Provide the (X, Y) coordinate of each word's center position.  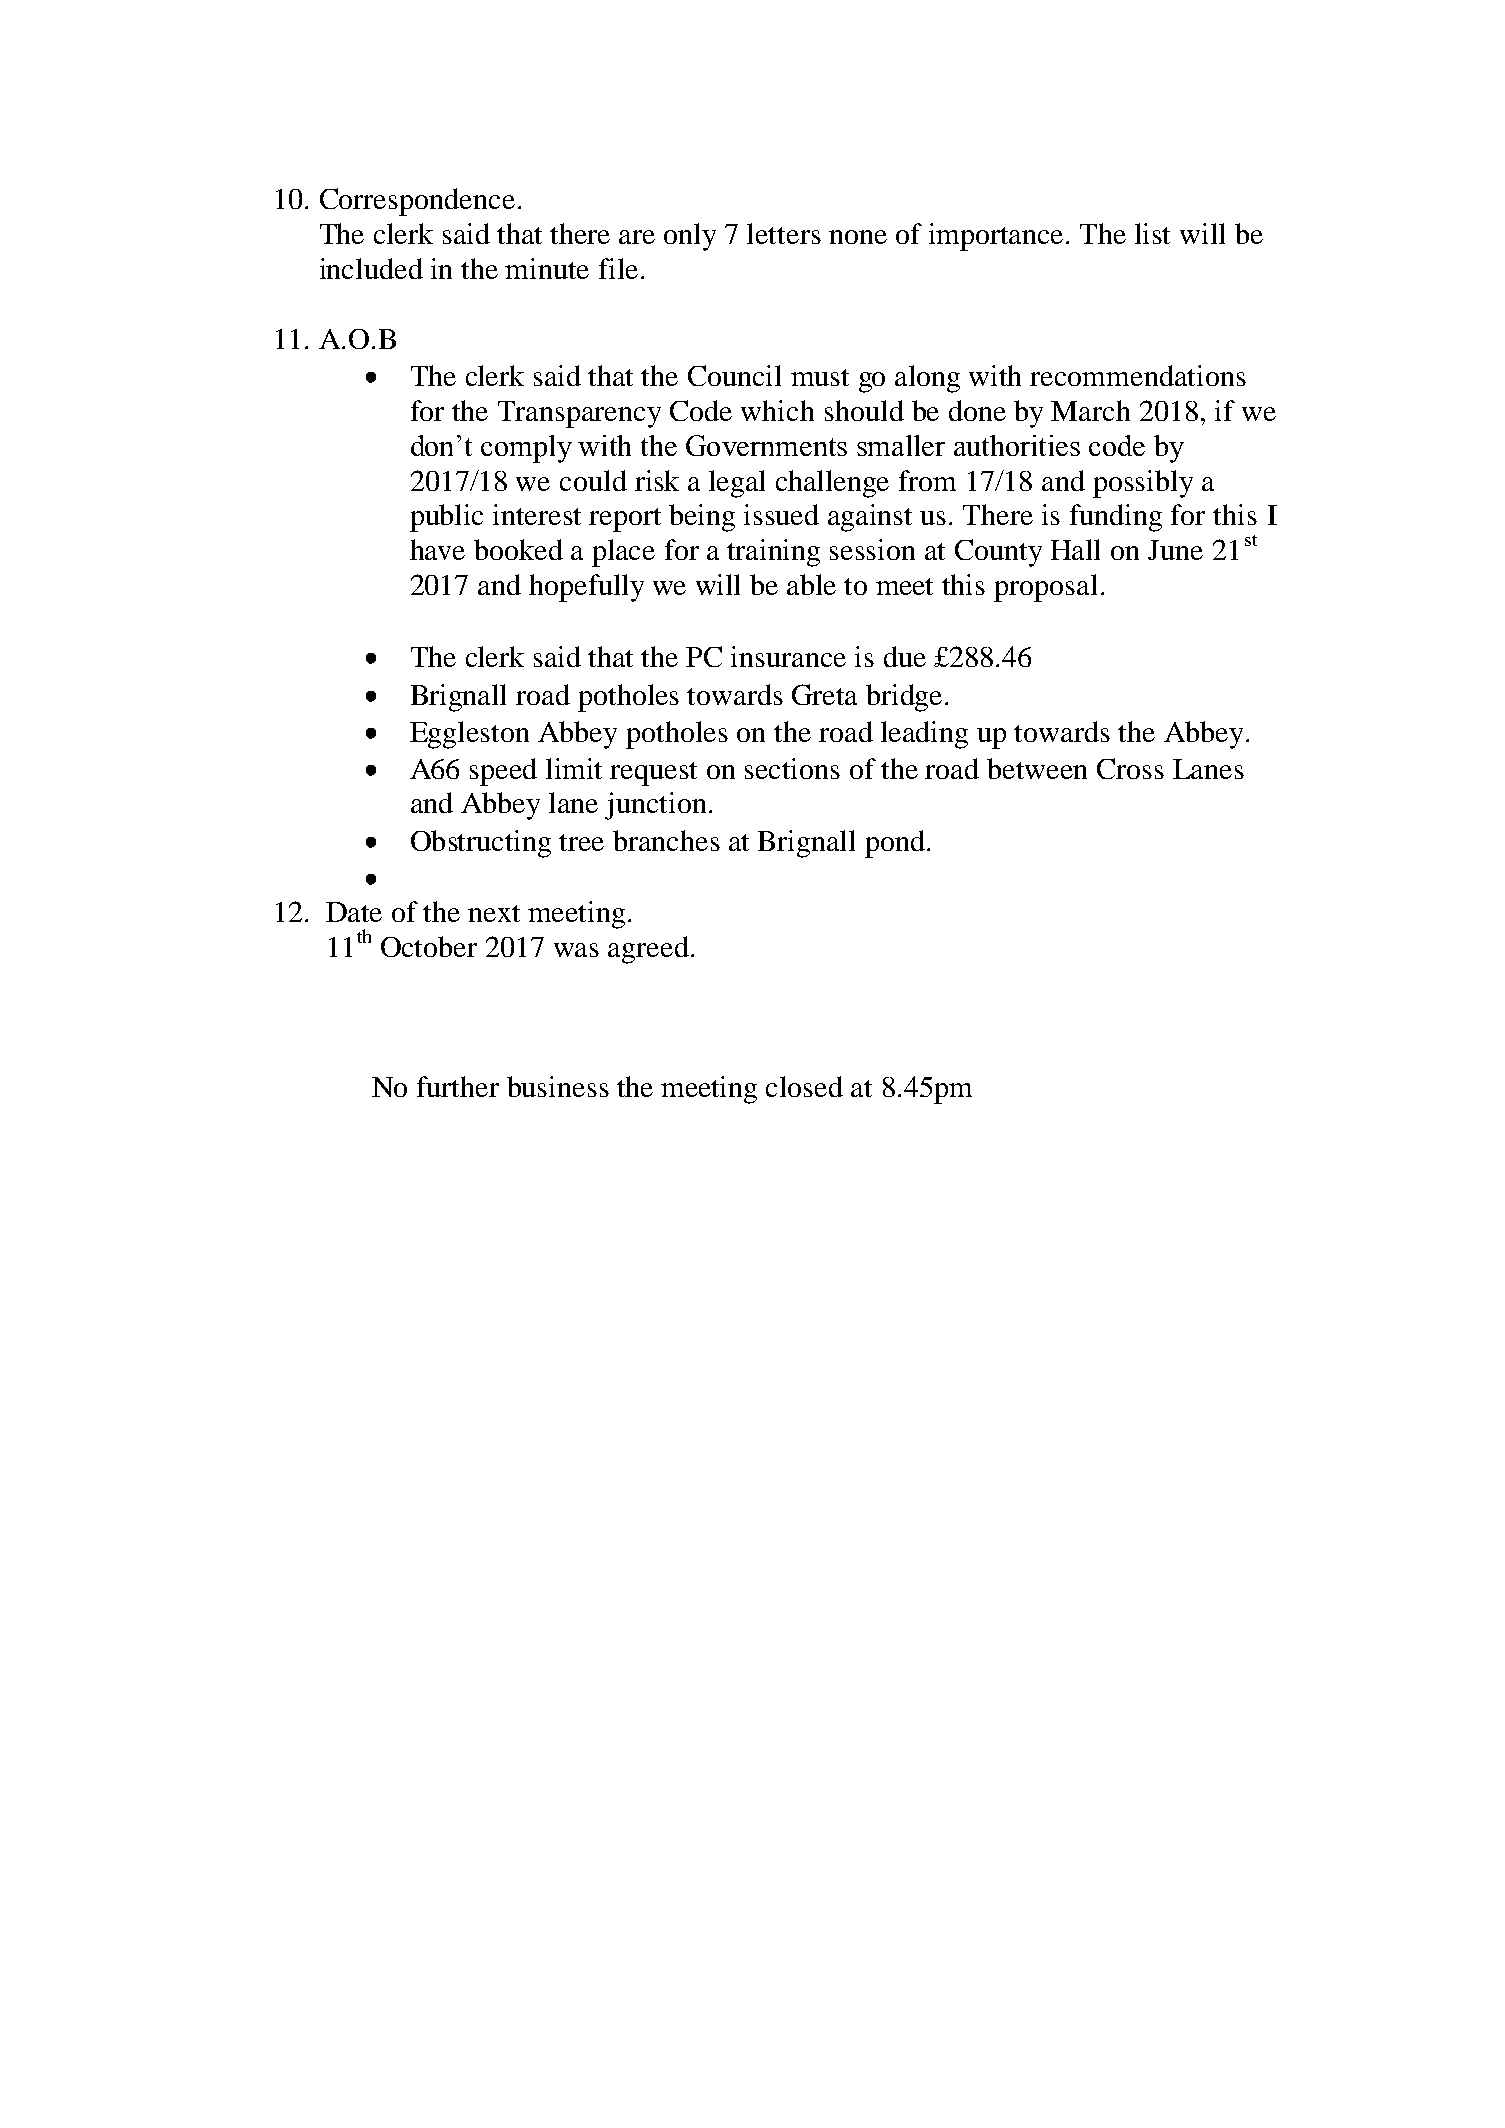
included (371, 268)
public (446, 518)
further (458, 1086)
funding (1116, 518)
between (1037, 768)
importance (998, 237)
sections (792, 768)
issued (781, 514)
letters (784, 233)
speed (503, 772)
